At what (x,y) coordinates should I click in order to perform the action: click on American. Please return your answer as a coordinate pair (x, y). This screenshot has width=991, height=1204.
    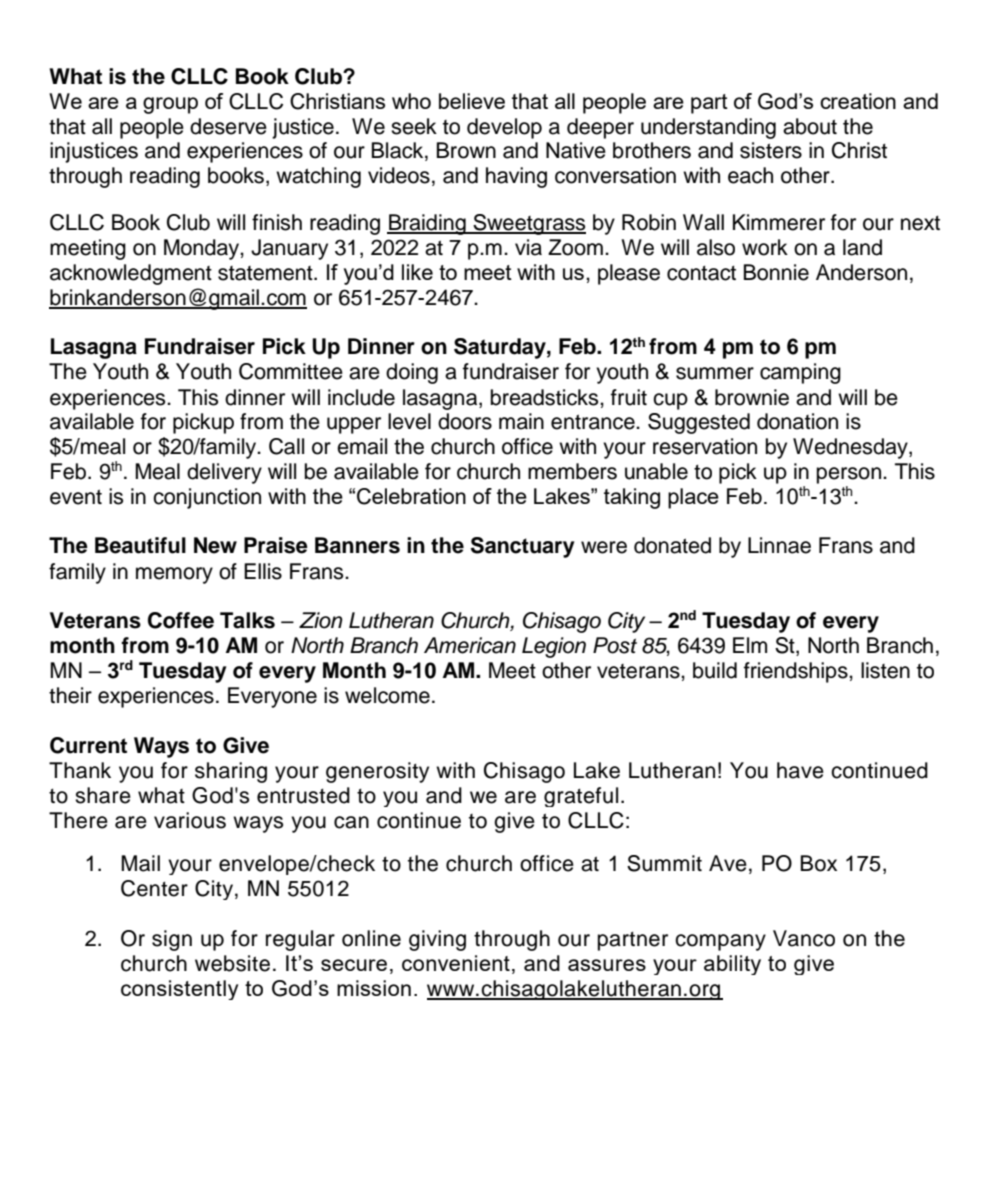
    Looking at the image, I should click on (470, 645).
